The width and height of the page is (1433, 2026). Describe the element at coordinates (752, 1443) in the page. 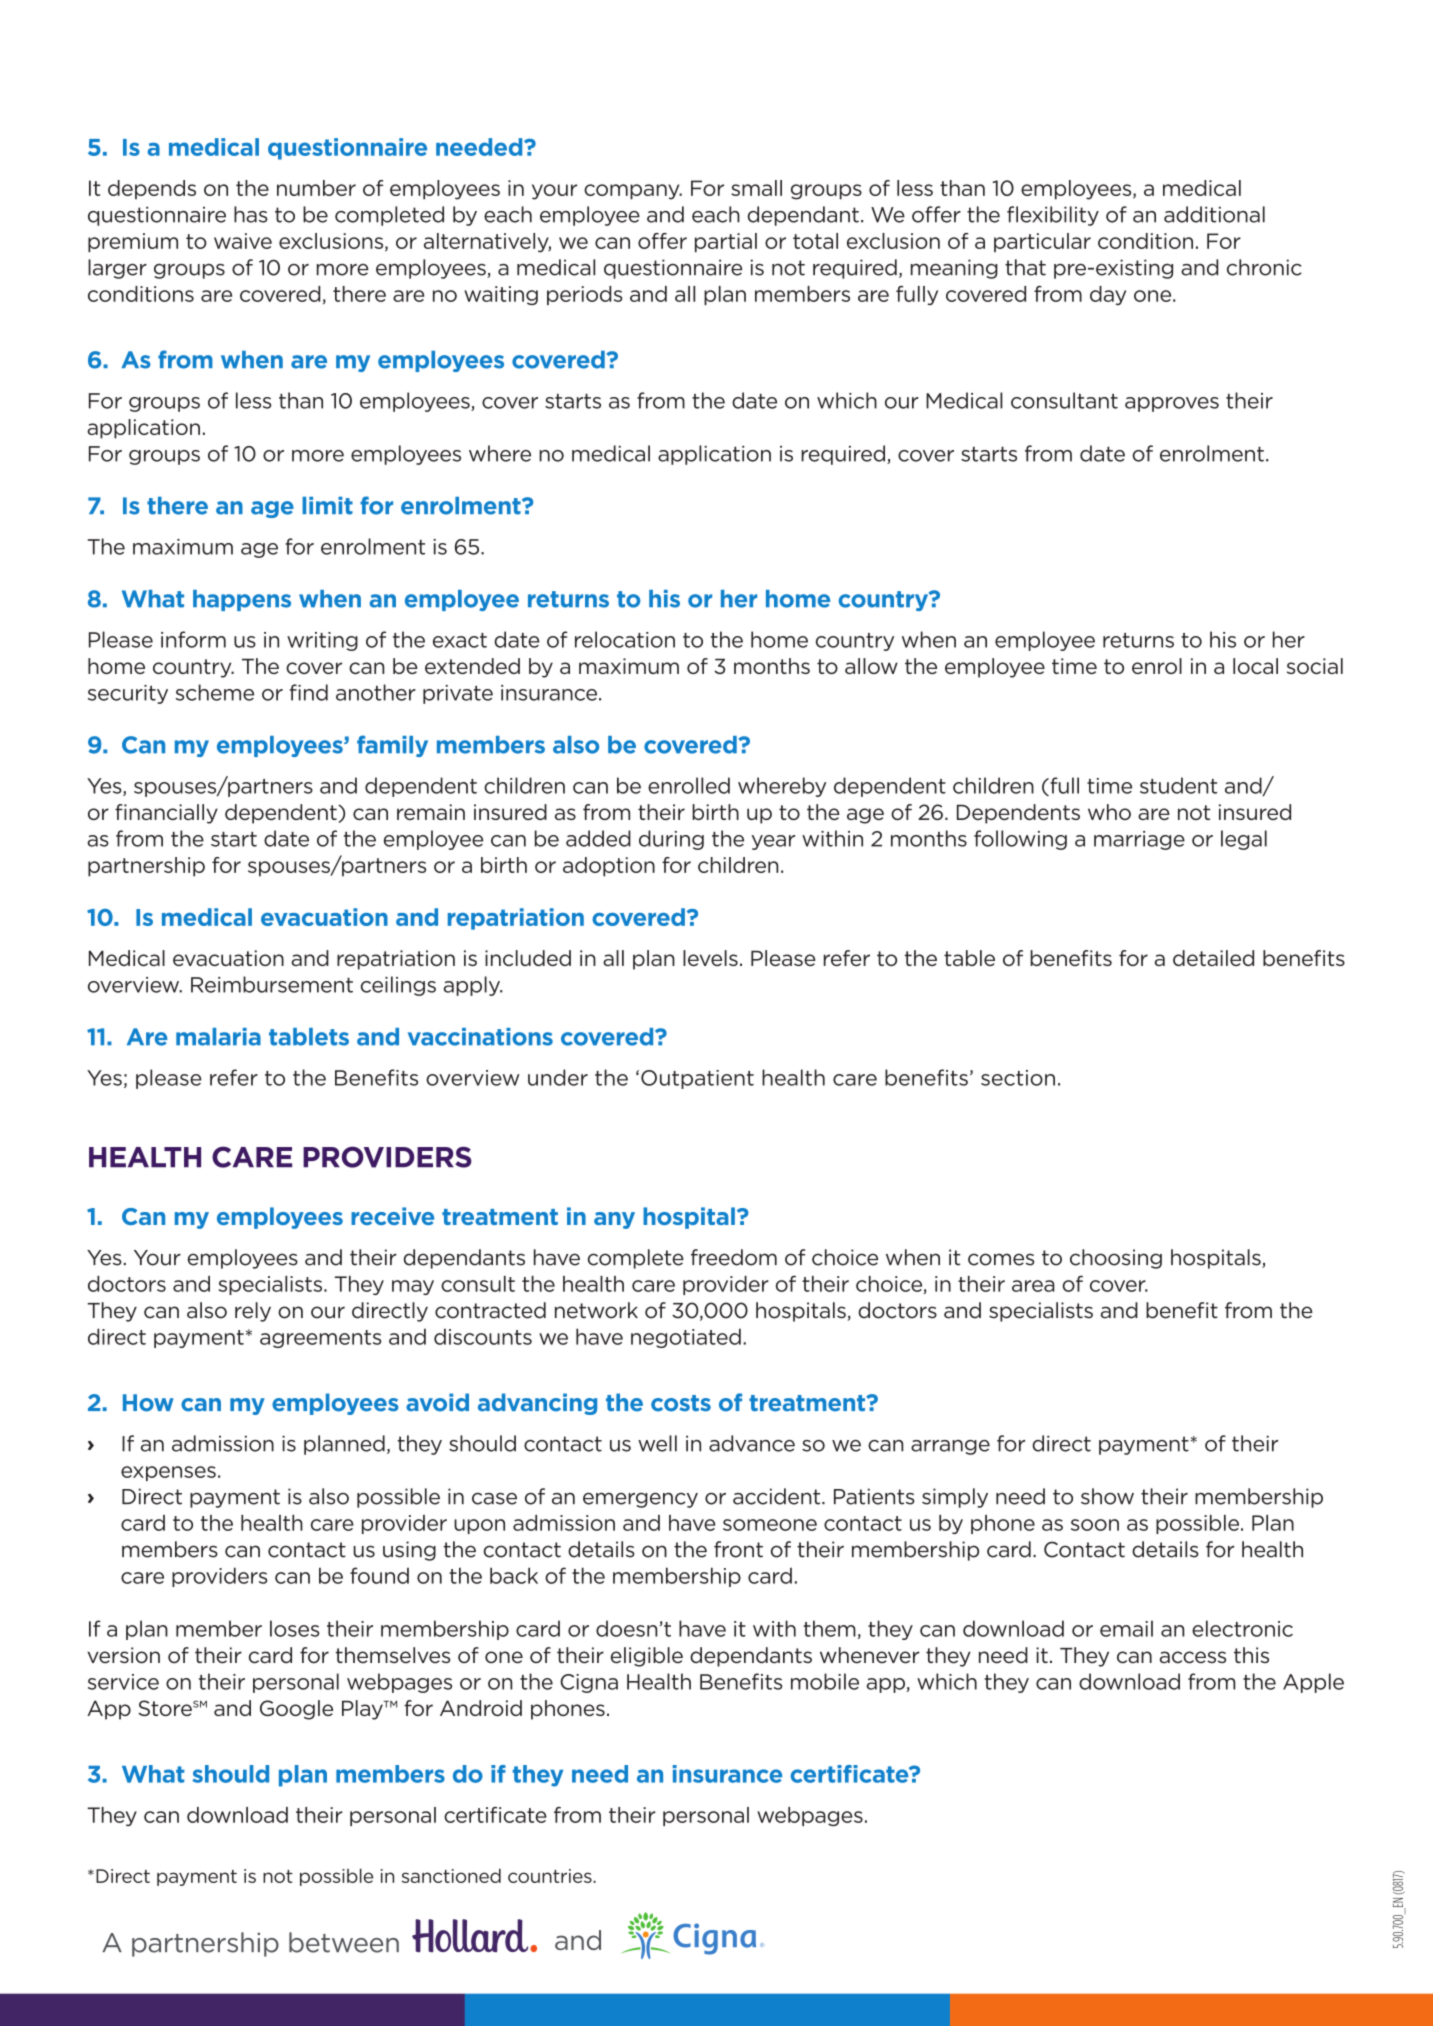

I see `advance` at that location.
